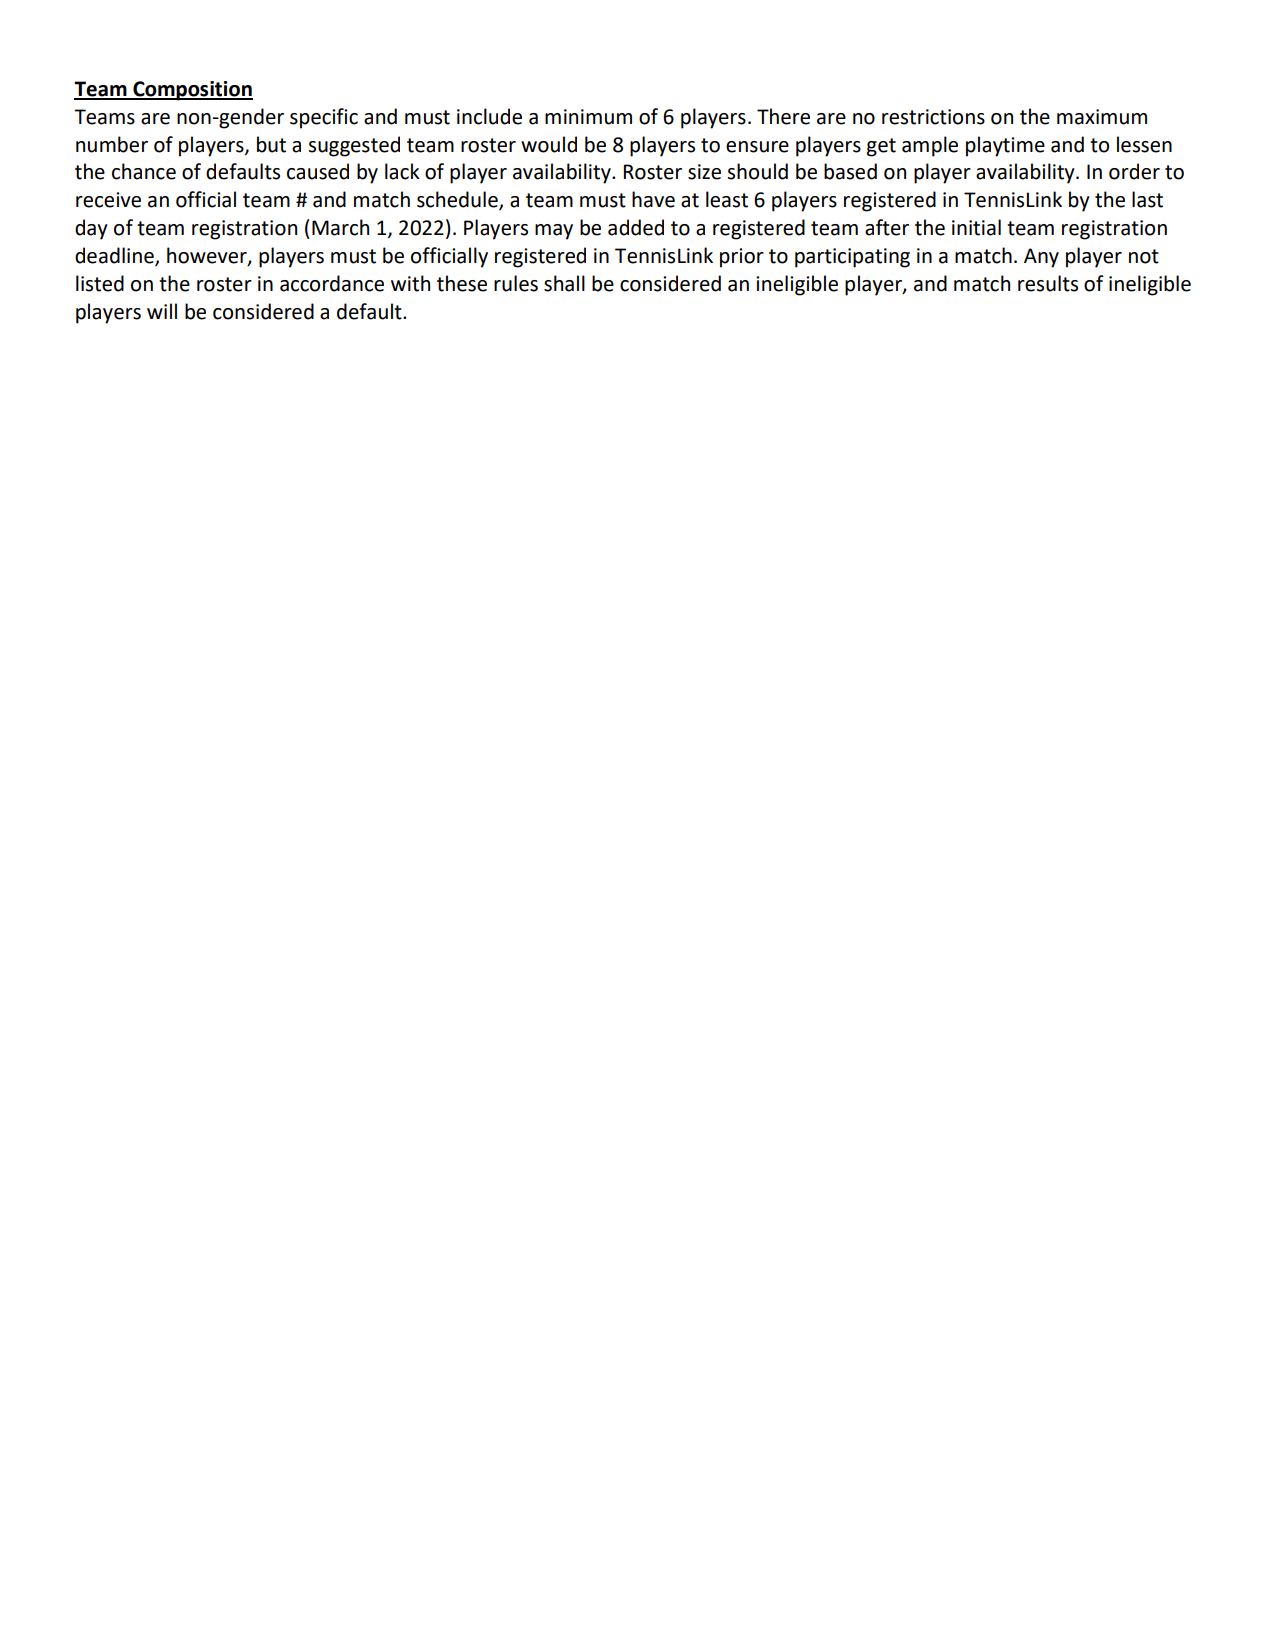  What do you see at coordinates (192, 91) in the image?
I see `Composition` at bounding box center [192, 91].
